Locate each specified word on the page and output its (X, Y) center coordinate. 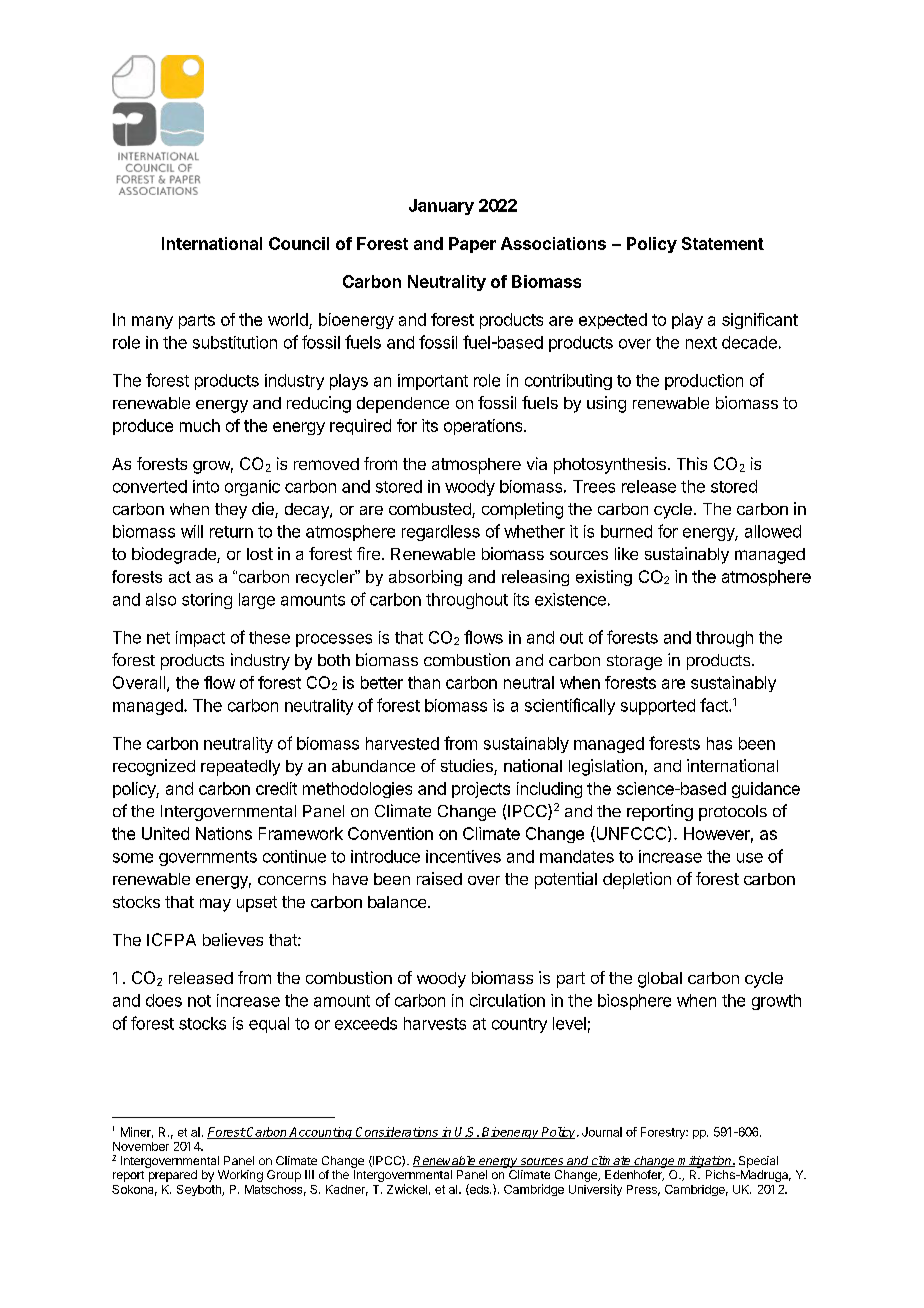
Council (299, 243)
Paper (472, 245)
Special (758, 1162)
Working (240, 1176)
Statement (723, 243)
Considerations (397, 1133)
